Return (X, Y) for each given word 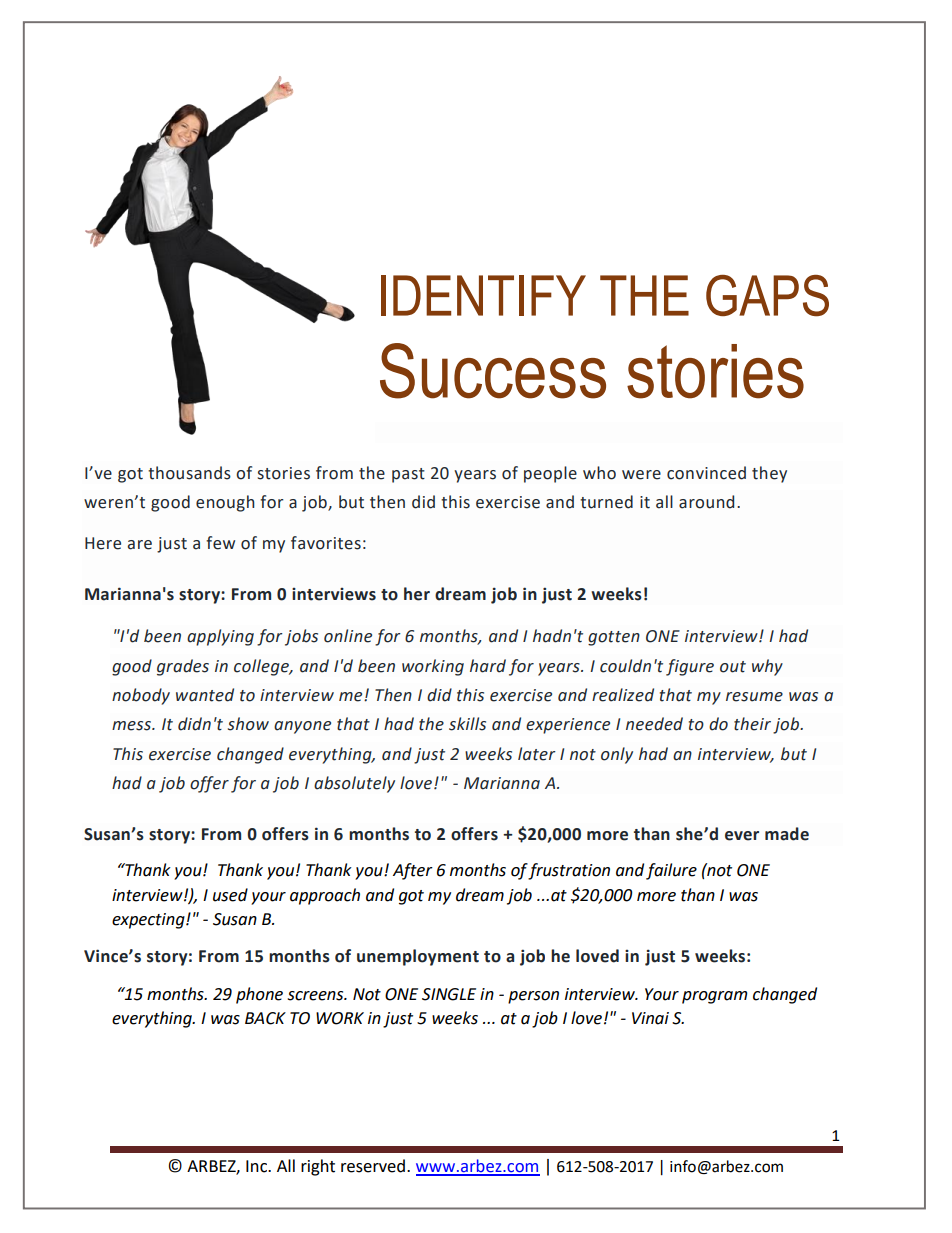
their (752, 724)
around (706, 502)
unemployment (418, 957)
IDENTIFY (483, 295)
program (715, 997)
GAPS (767, 296)
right (318, 1167)
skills (467, 724)
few (220, 543)
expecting (149, 921)
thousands (189, 473)
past (408, 475)
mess (132, 726)
